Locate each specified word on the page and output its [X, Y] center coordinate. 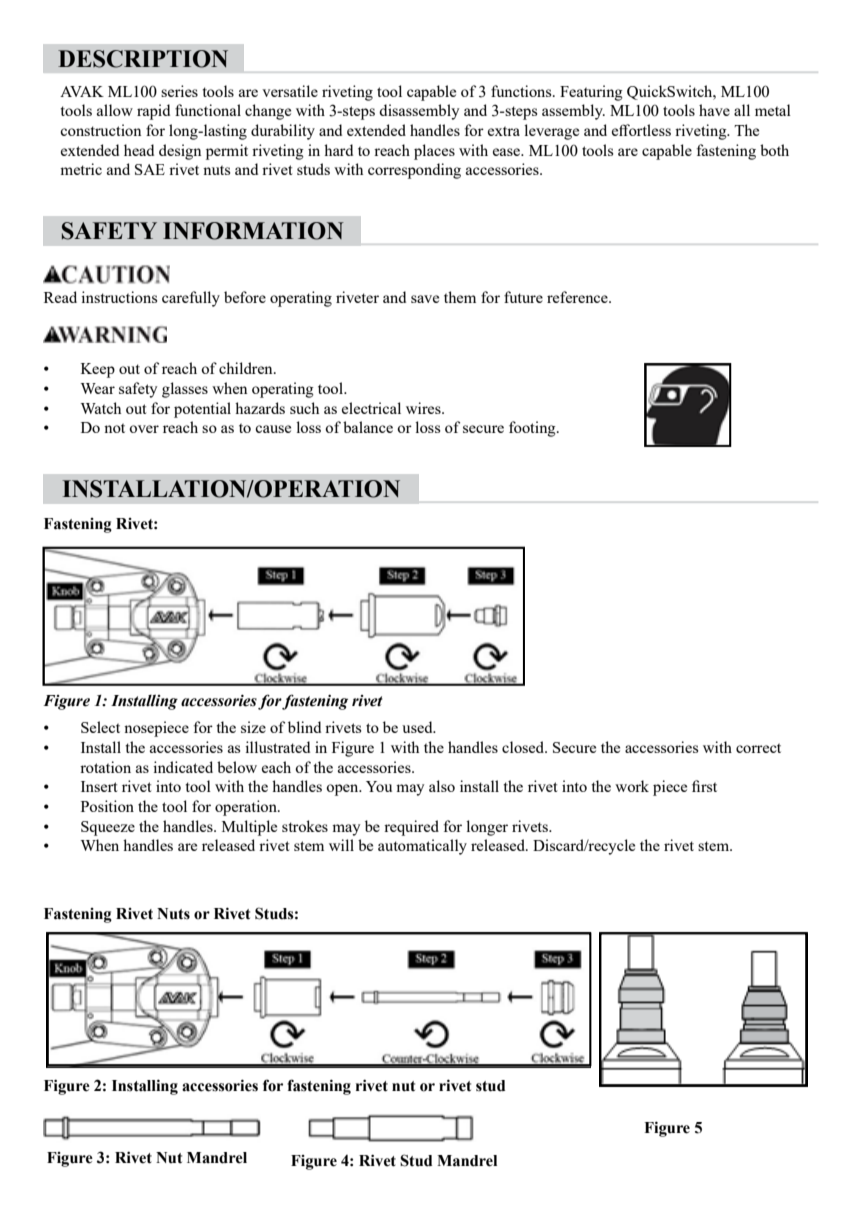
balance [368, 427]
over [144, 429]
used [418, 727]
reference [578, 297]
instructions [119, 297]
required [411, 828]
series [179, 91]
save [425, 299]
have [714, 110]
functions [522, 91]
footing [533, 429]
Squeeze [108, 828]
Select [100, 727]
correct [758, 748]
